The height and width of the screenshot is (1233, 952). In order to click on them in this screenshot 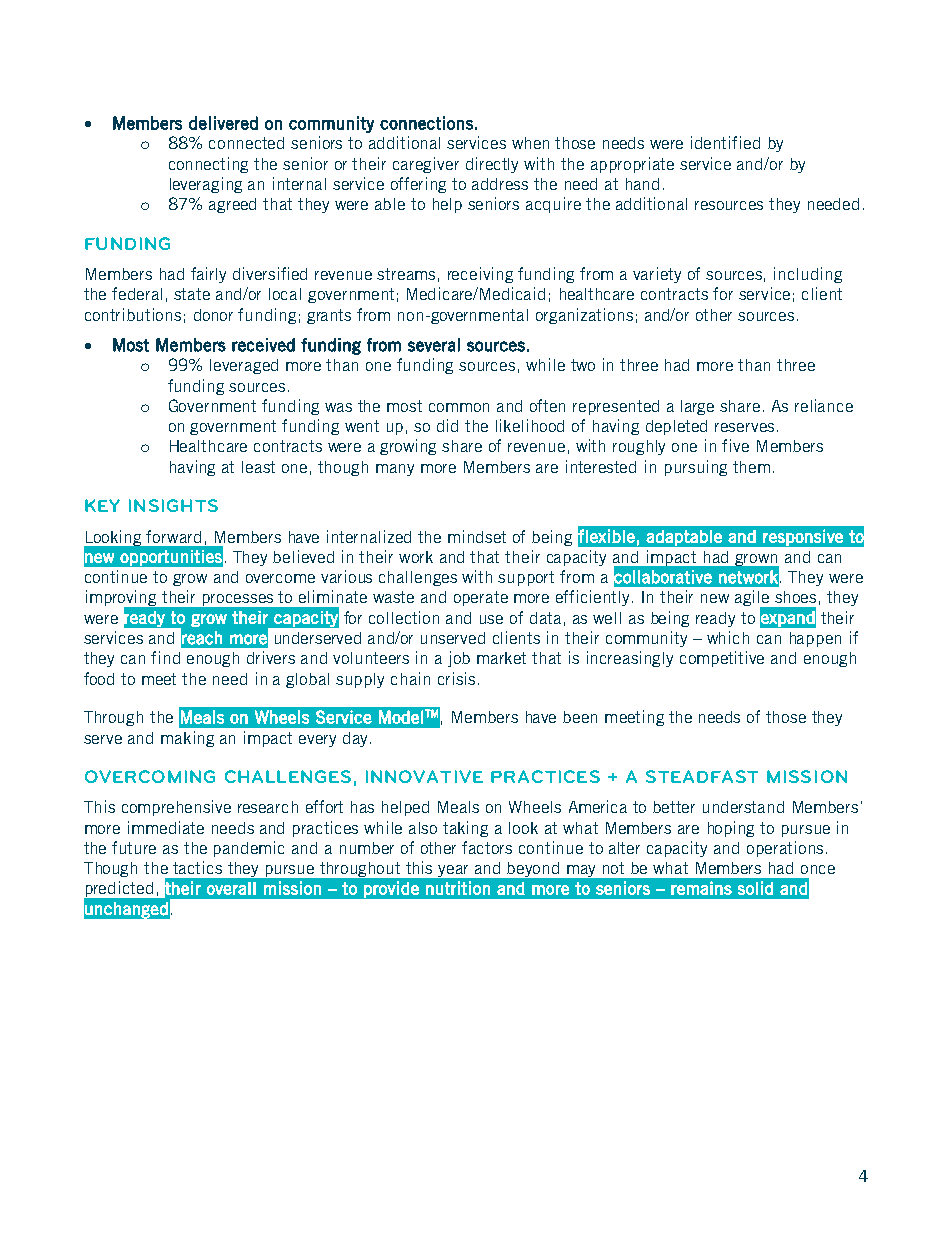, I will do `click(751, 467)`.
